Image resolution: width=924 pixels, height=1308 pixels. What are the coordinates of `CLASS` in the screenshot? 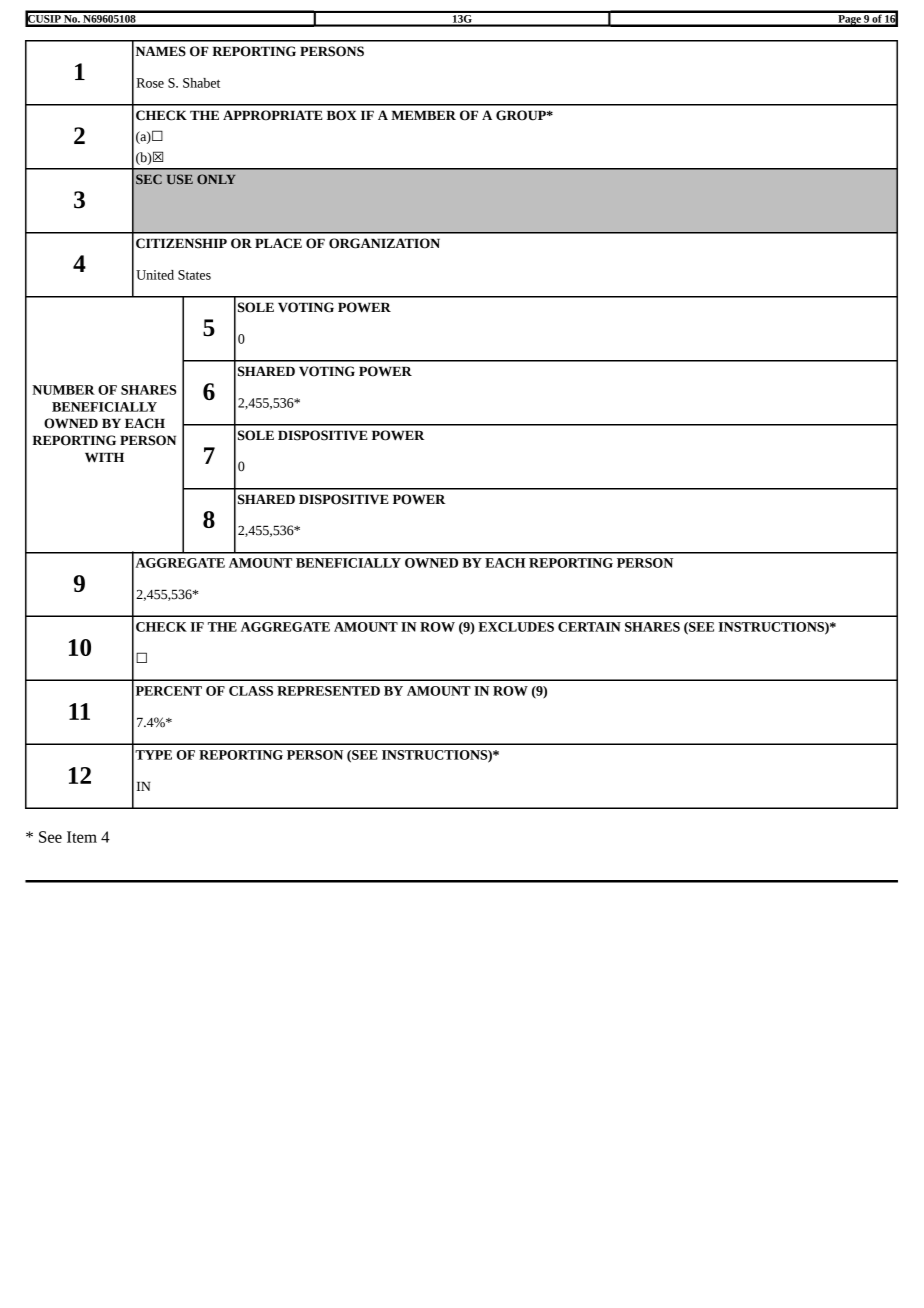 It's located at (251, 691).
